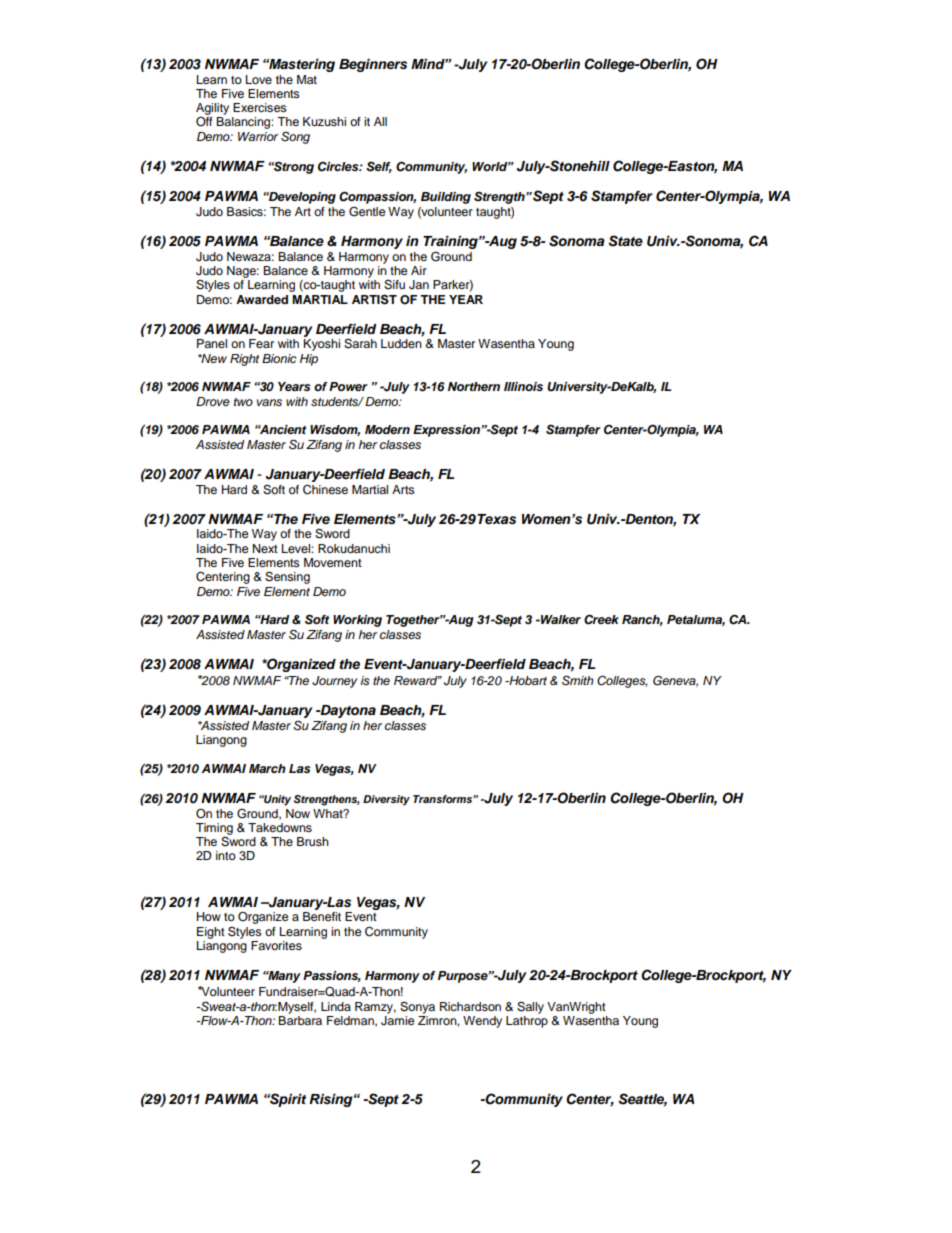  I want to click on Exercises, so click(260, 107).
